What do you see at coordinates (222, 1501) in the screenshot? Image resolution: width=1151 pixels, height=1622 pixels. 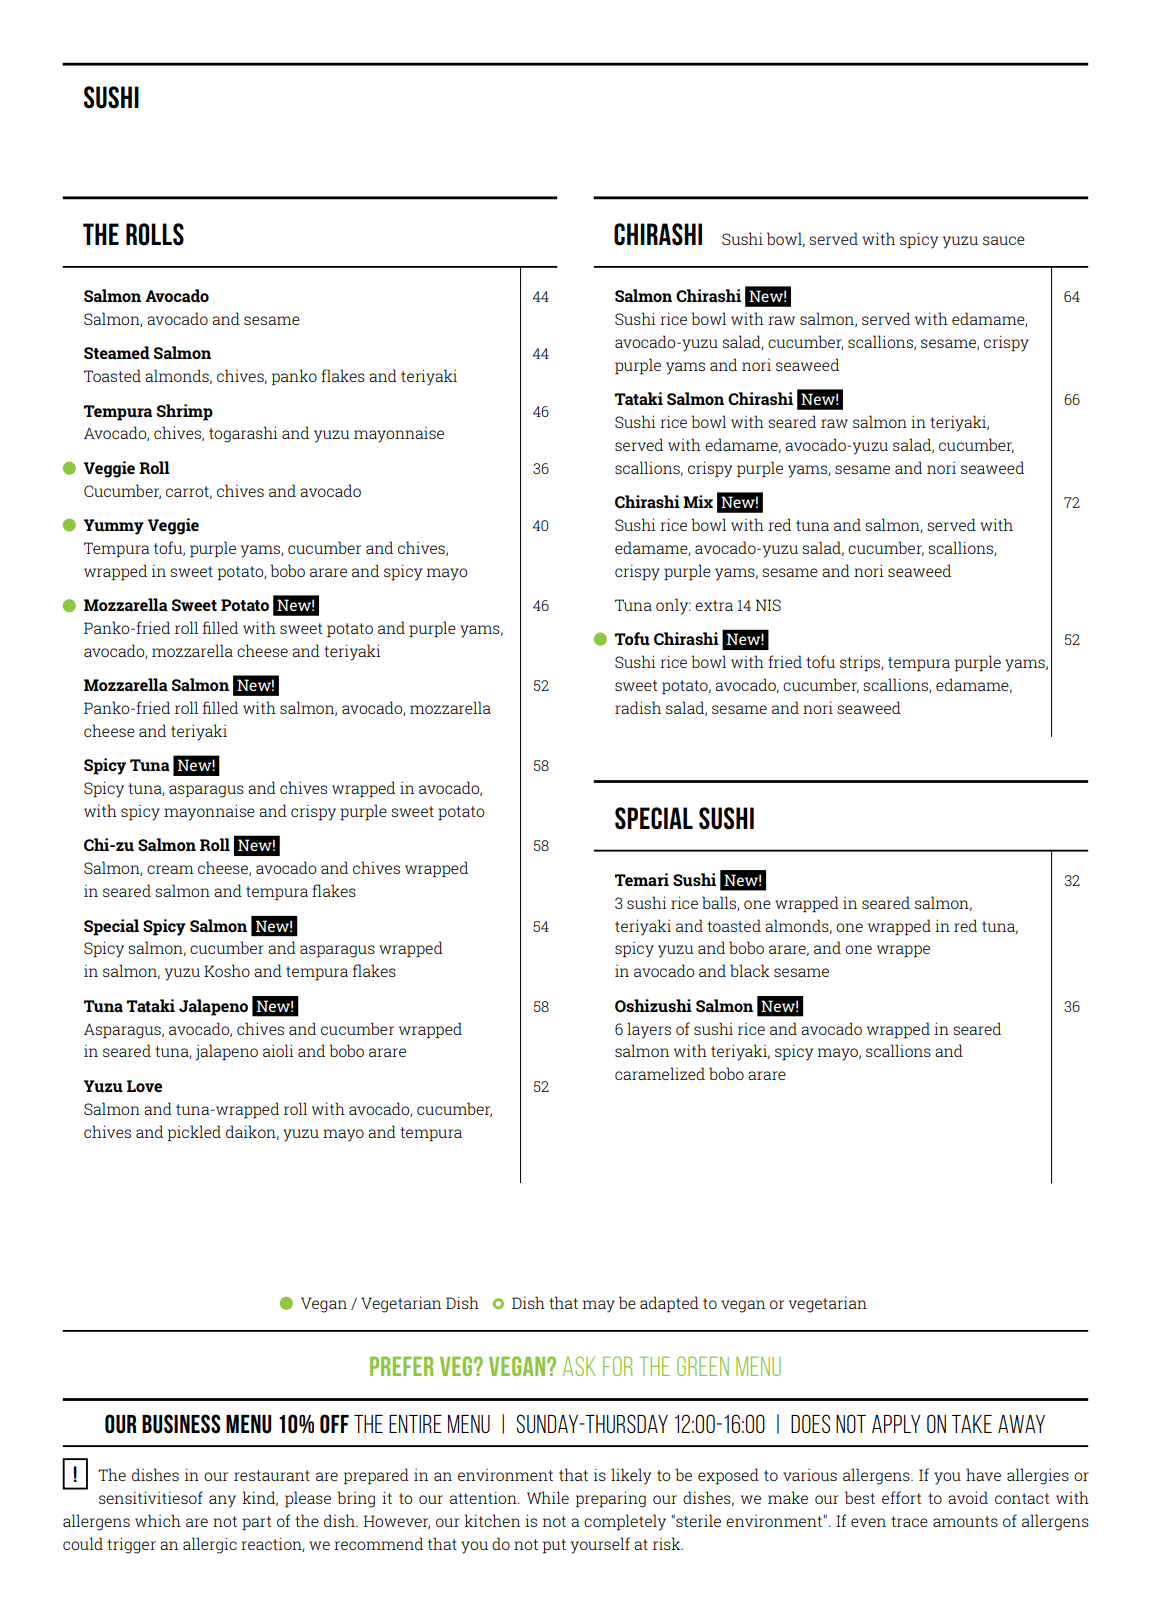 I see `any` at bounding box center [222, 1501].
